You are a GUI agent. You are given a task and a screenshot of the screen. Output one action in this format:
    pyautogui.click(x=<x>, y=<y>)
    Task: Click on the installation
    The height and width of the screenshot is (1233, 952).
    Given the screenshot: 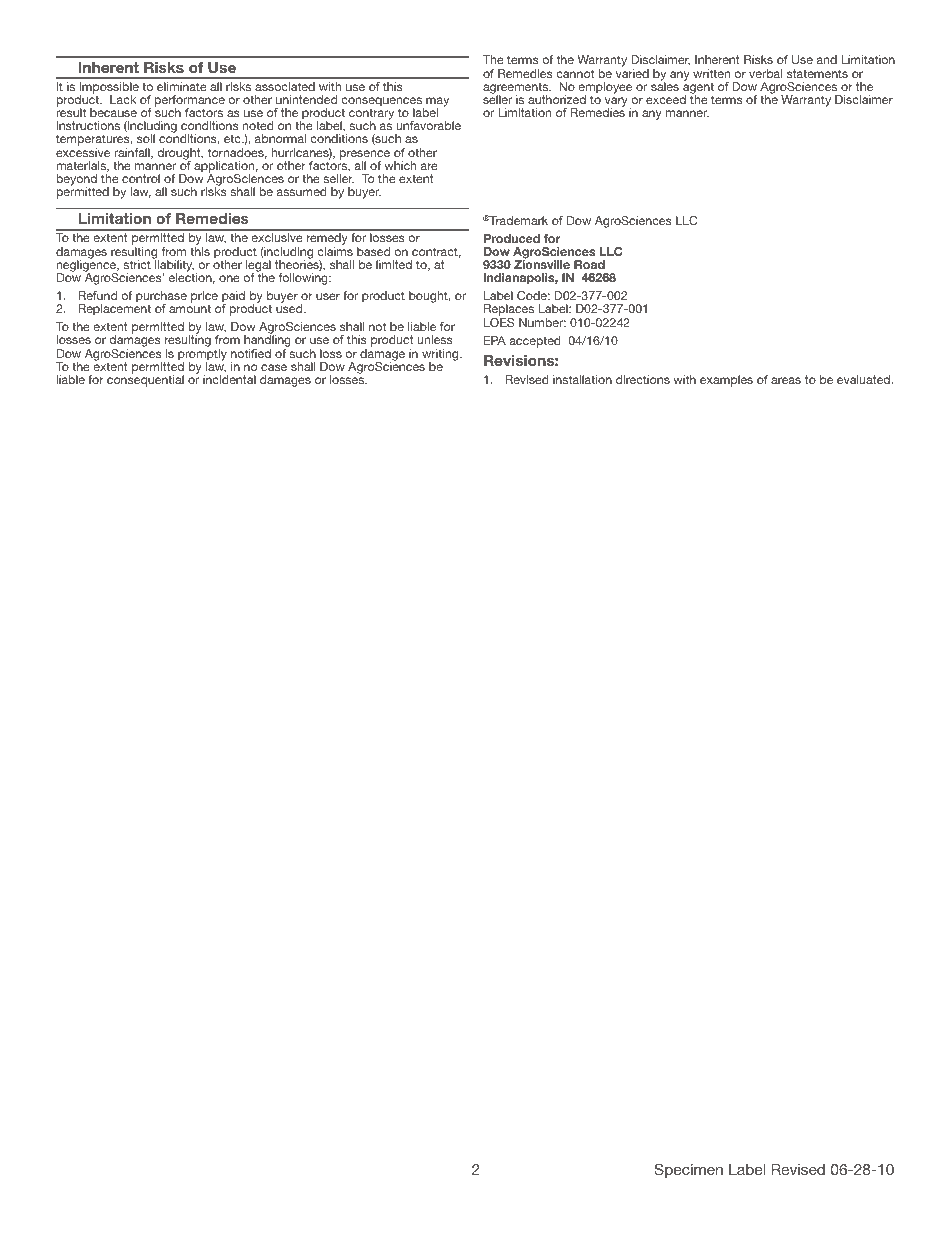 What is the action you would take?
    pyautogui.click(x=582, y=379)
